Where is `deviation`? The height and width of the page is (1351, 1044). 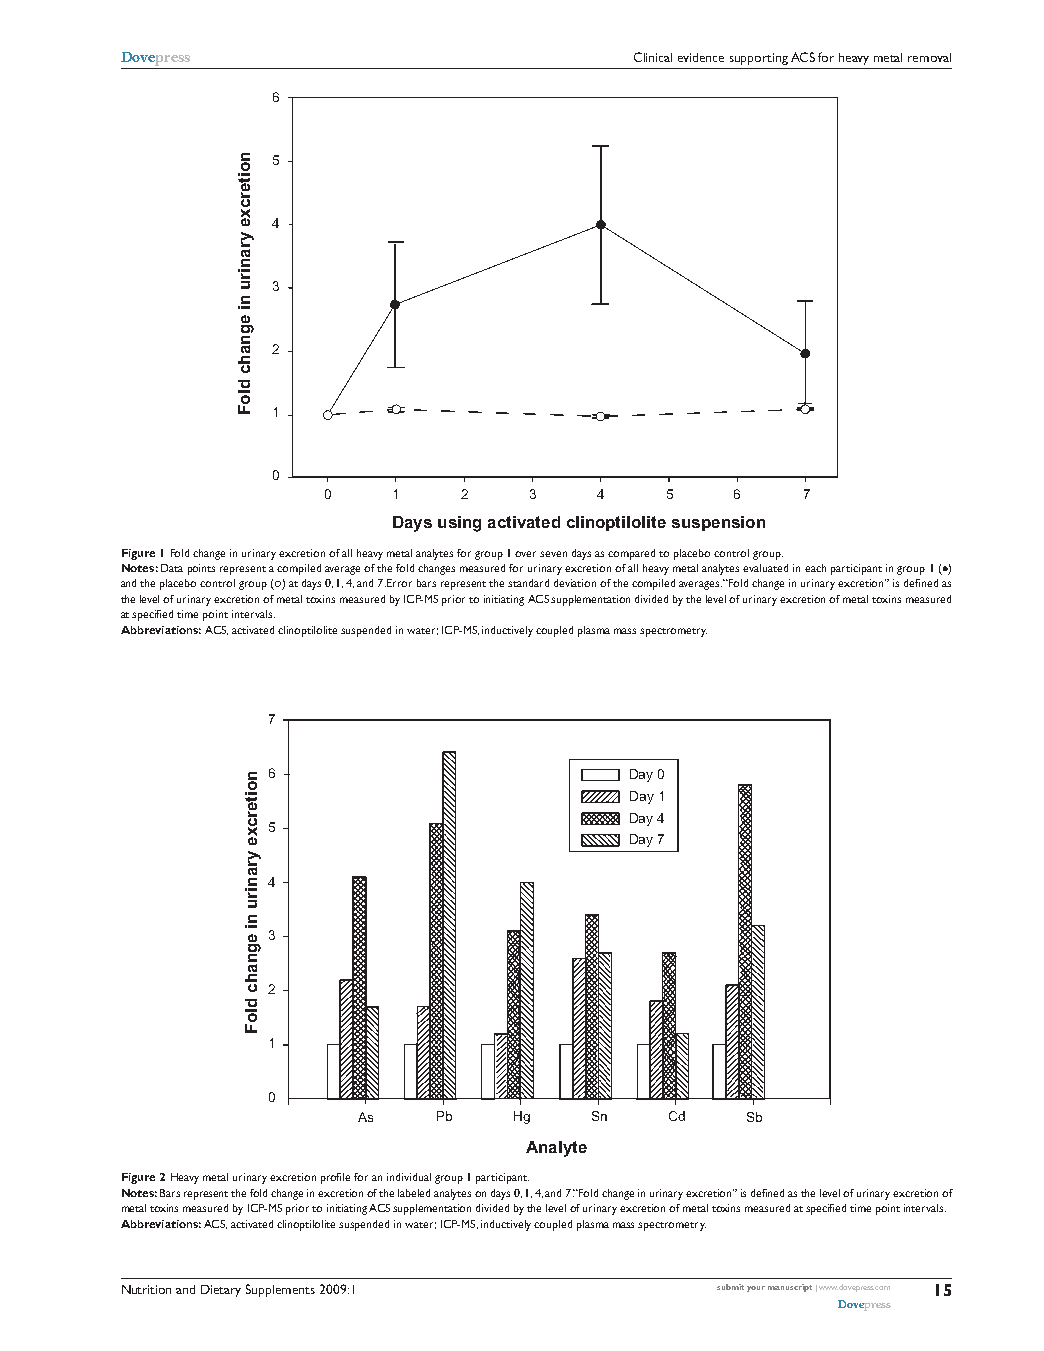 deviation is located at coordinates (575, 583).
